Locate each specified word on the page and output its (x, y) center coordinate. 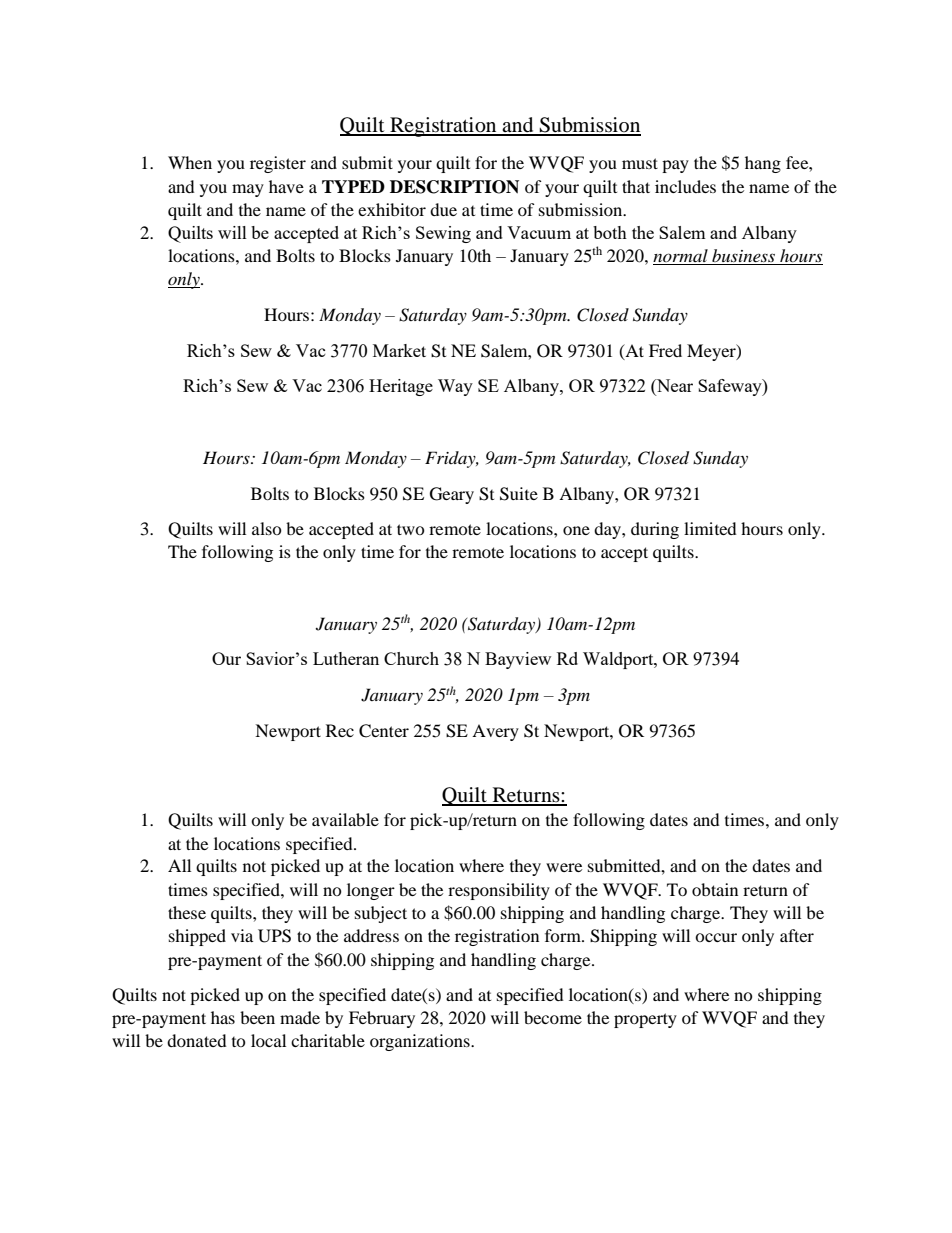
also (267, 528)
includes (685, 186)
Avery (495, 732)
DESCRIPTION (454, 187)
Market (399, 350)
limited (710, 528)
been (257, 1017)
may (248, 190)
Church (411, 658)
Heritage (401, 387)
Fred (665, 350)
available (345, 819)
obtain (715, 889)
